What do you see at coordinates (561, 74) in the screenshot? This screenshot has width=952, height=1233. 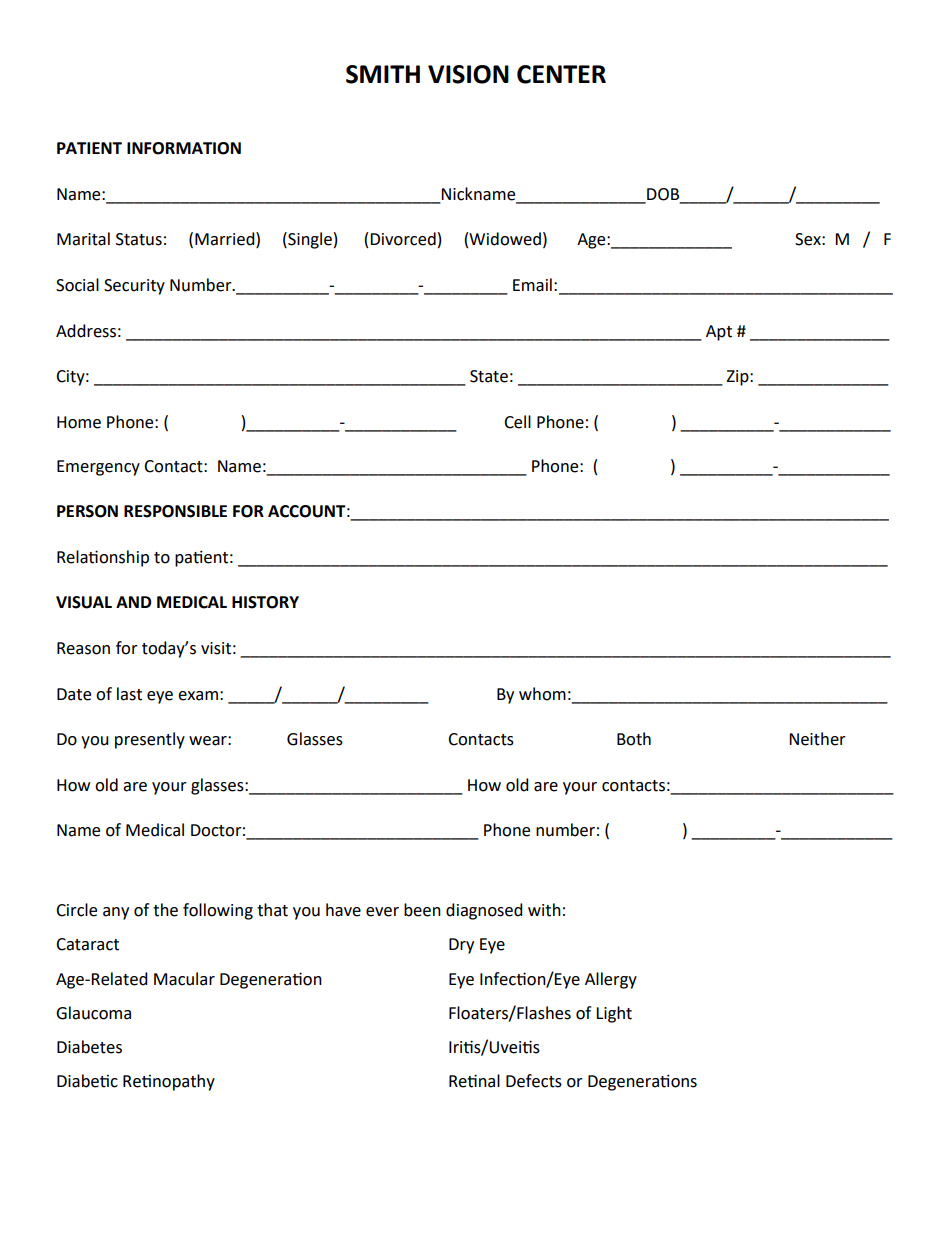 I see `CENTER` at bounding box center [561, 74].
